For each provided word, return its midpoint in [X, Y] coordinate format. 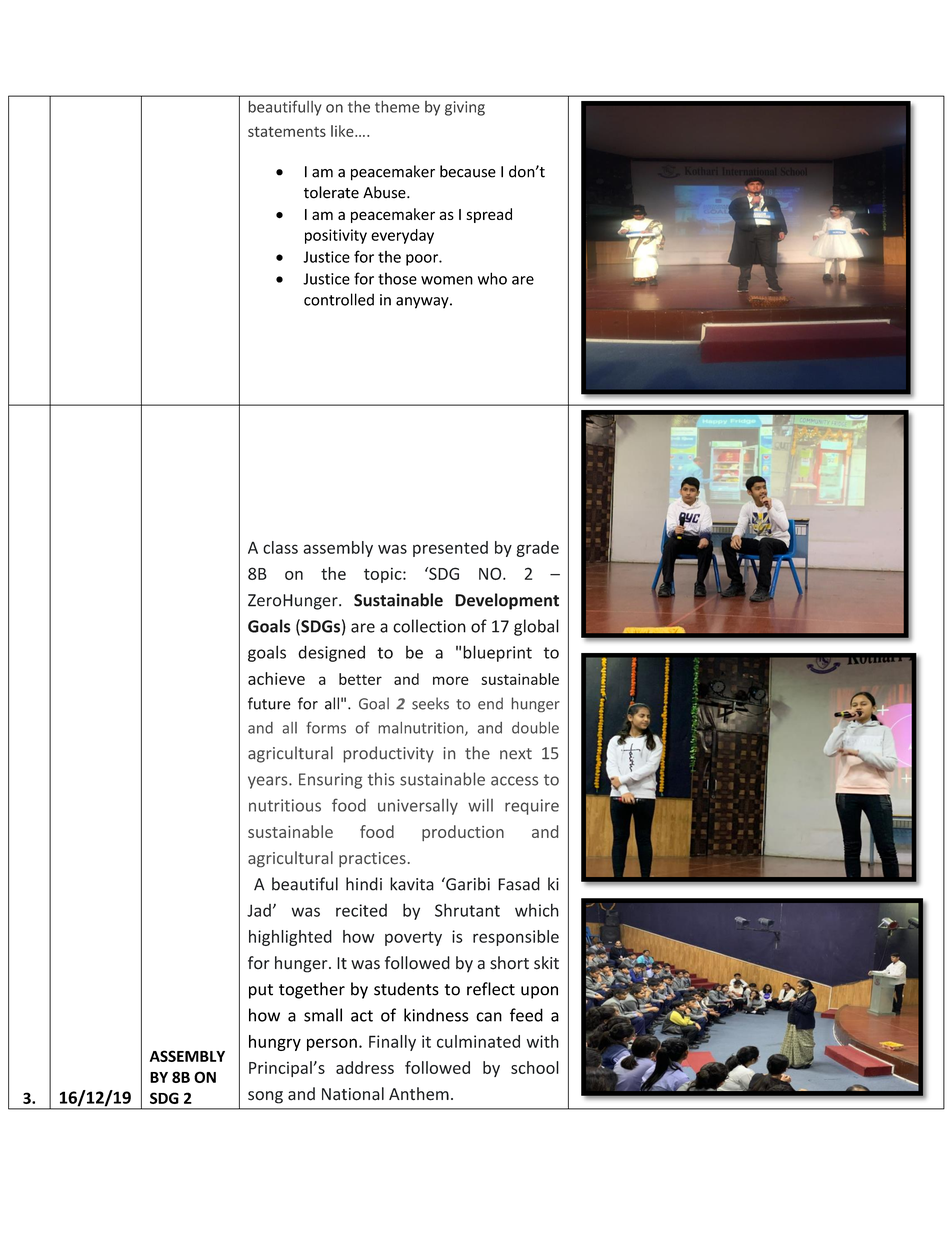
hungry [275, 1043]
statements [287, 132]
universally [418, 807]
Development [507, 601]
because [468, 171]
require [532, 807]
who [492, 278]
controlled [339, 299]
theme [397, 107]
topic [384, 575]
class [280, 547]
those [397, 278]
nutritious [285, 805]
